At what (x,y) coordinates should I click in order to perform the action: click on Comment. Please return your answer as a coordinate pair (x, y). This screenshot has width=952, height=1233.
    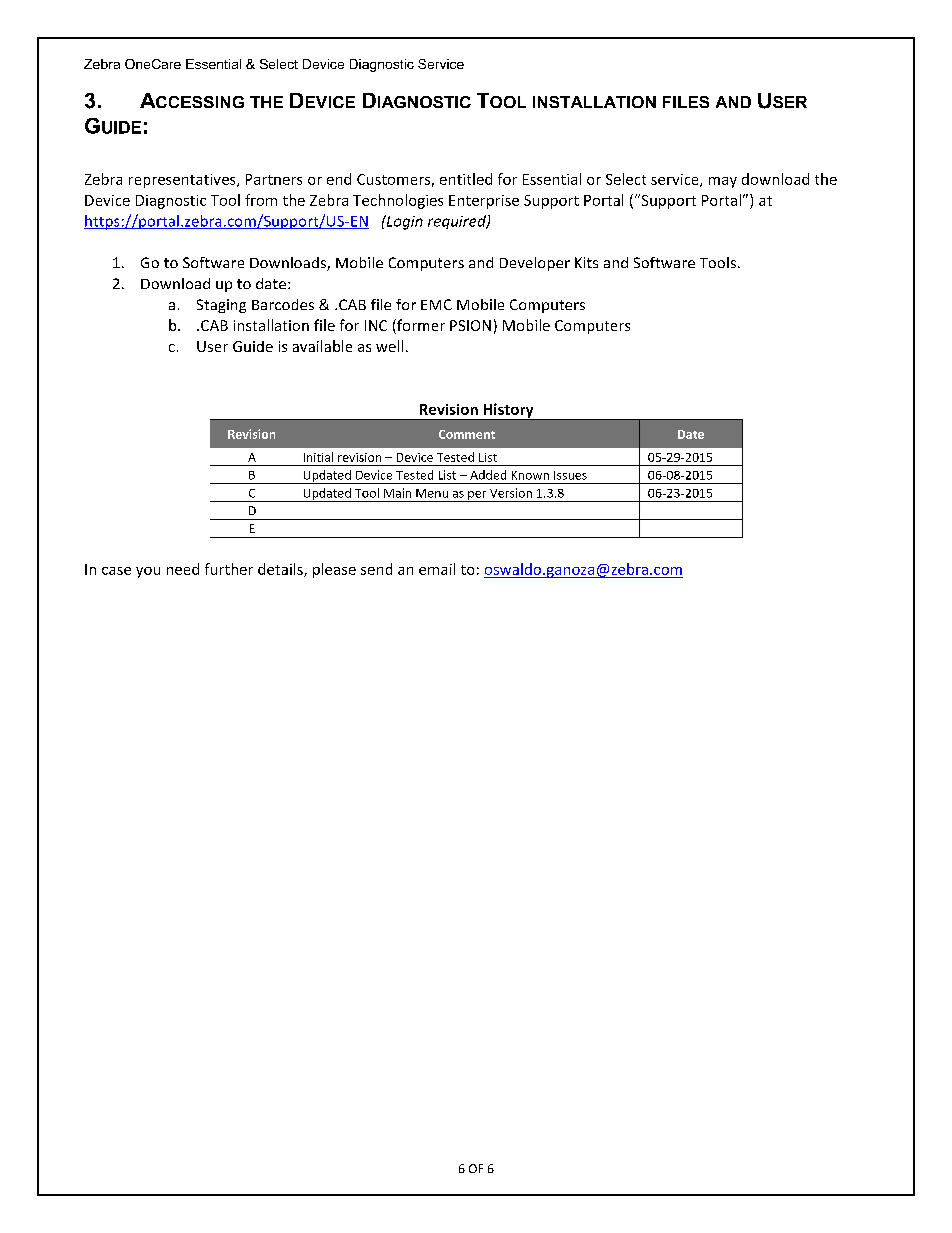
    Looking at the image, I should click on (467, 434).
